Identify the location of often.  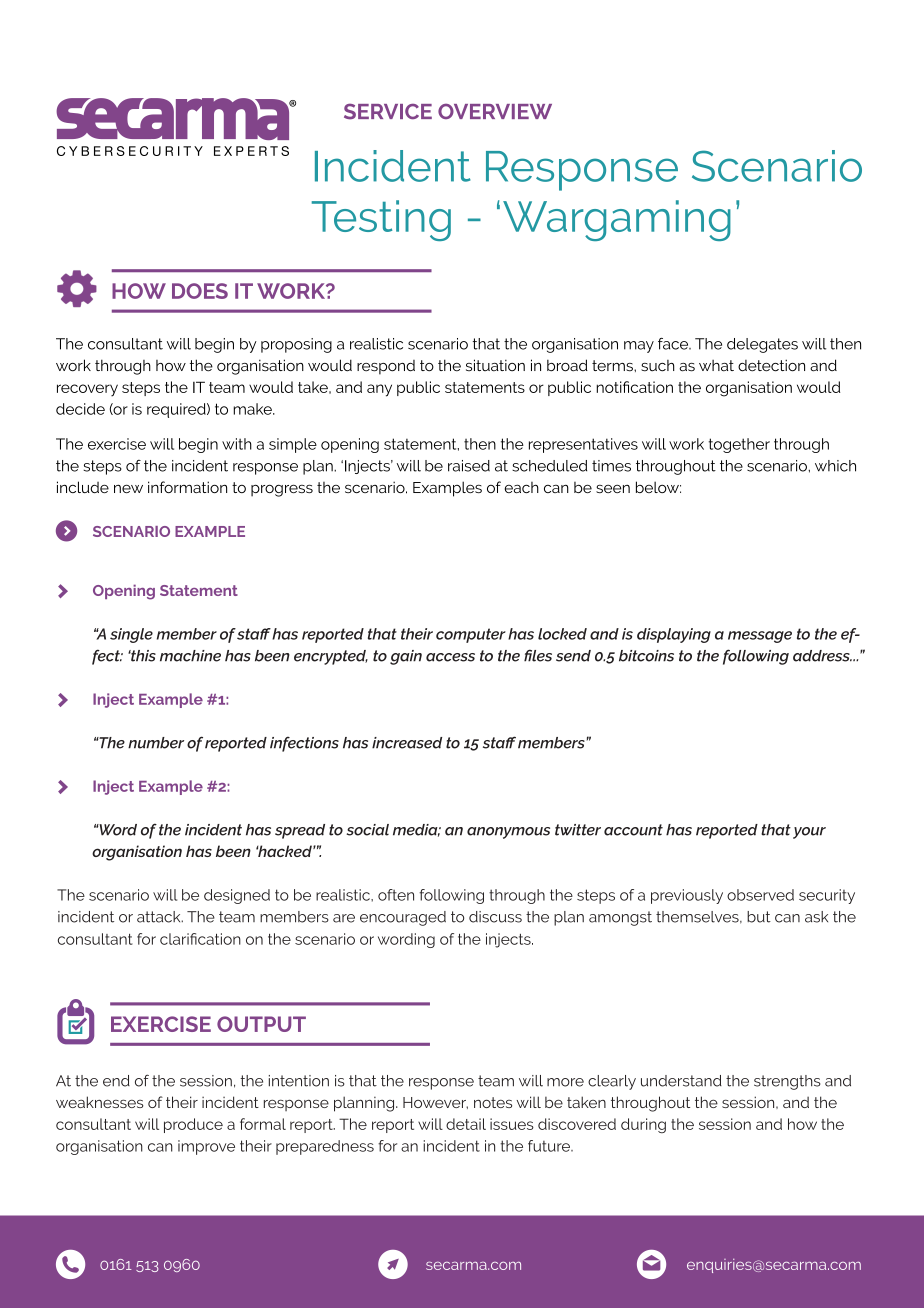
(396, 895).
